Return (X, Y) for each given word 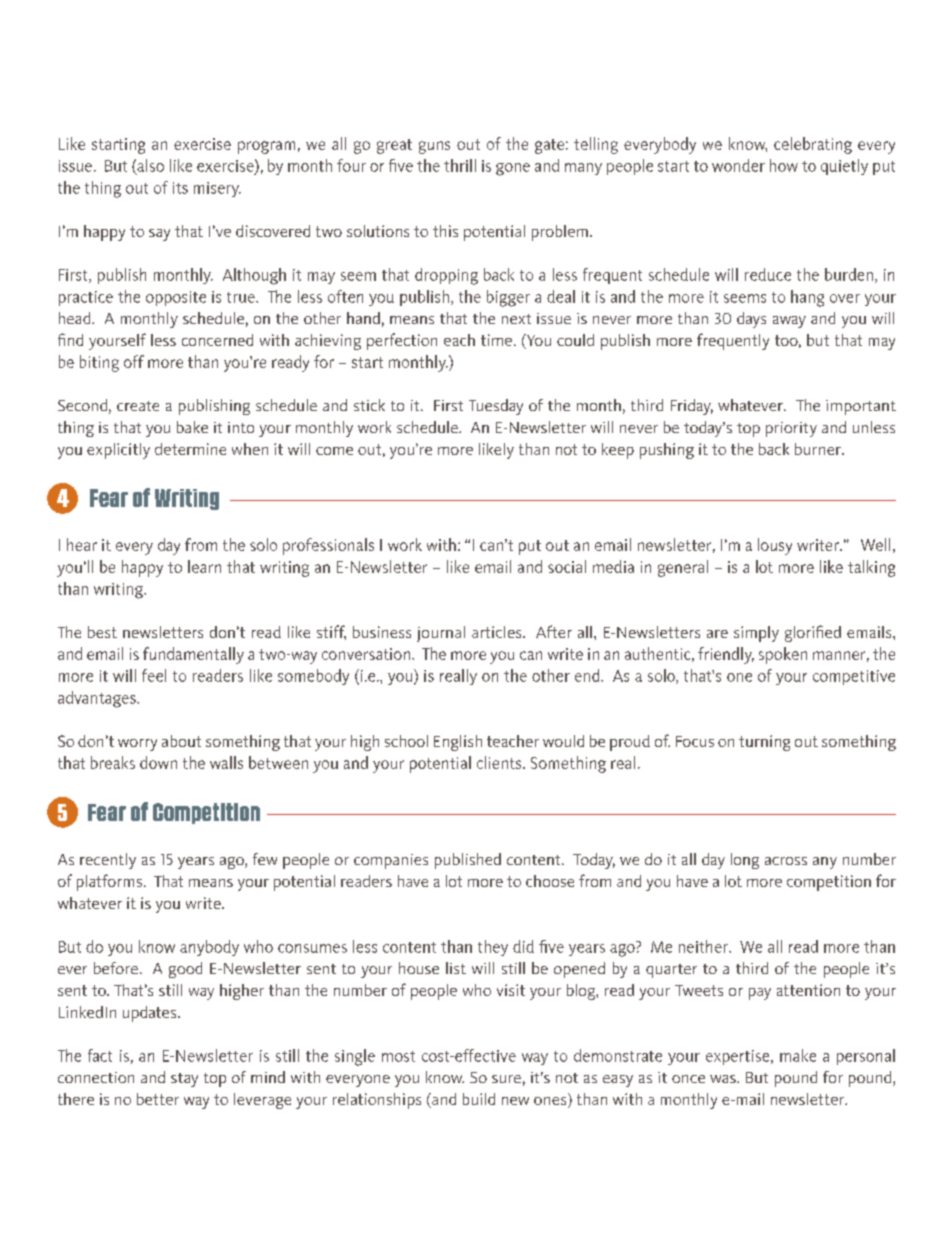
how (784, 165)
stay (184, 1080)
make (798, 1055)
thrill (460, 165)
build (479, 1099)
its (180, 188)
